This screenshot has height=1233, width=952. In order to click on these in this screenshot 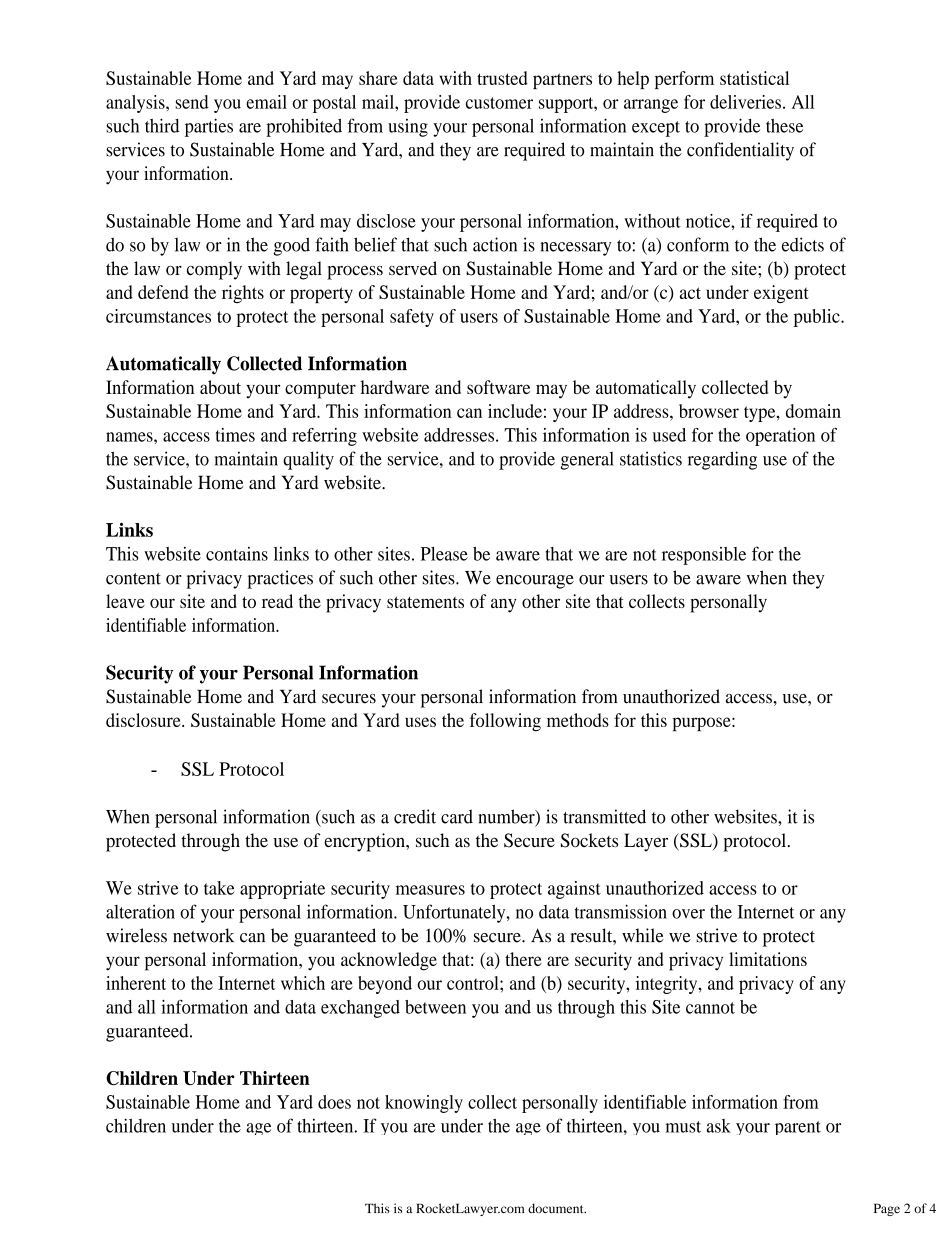, I will do `click(784, 126)`.
